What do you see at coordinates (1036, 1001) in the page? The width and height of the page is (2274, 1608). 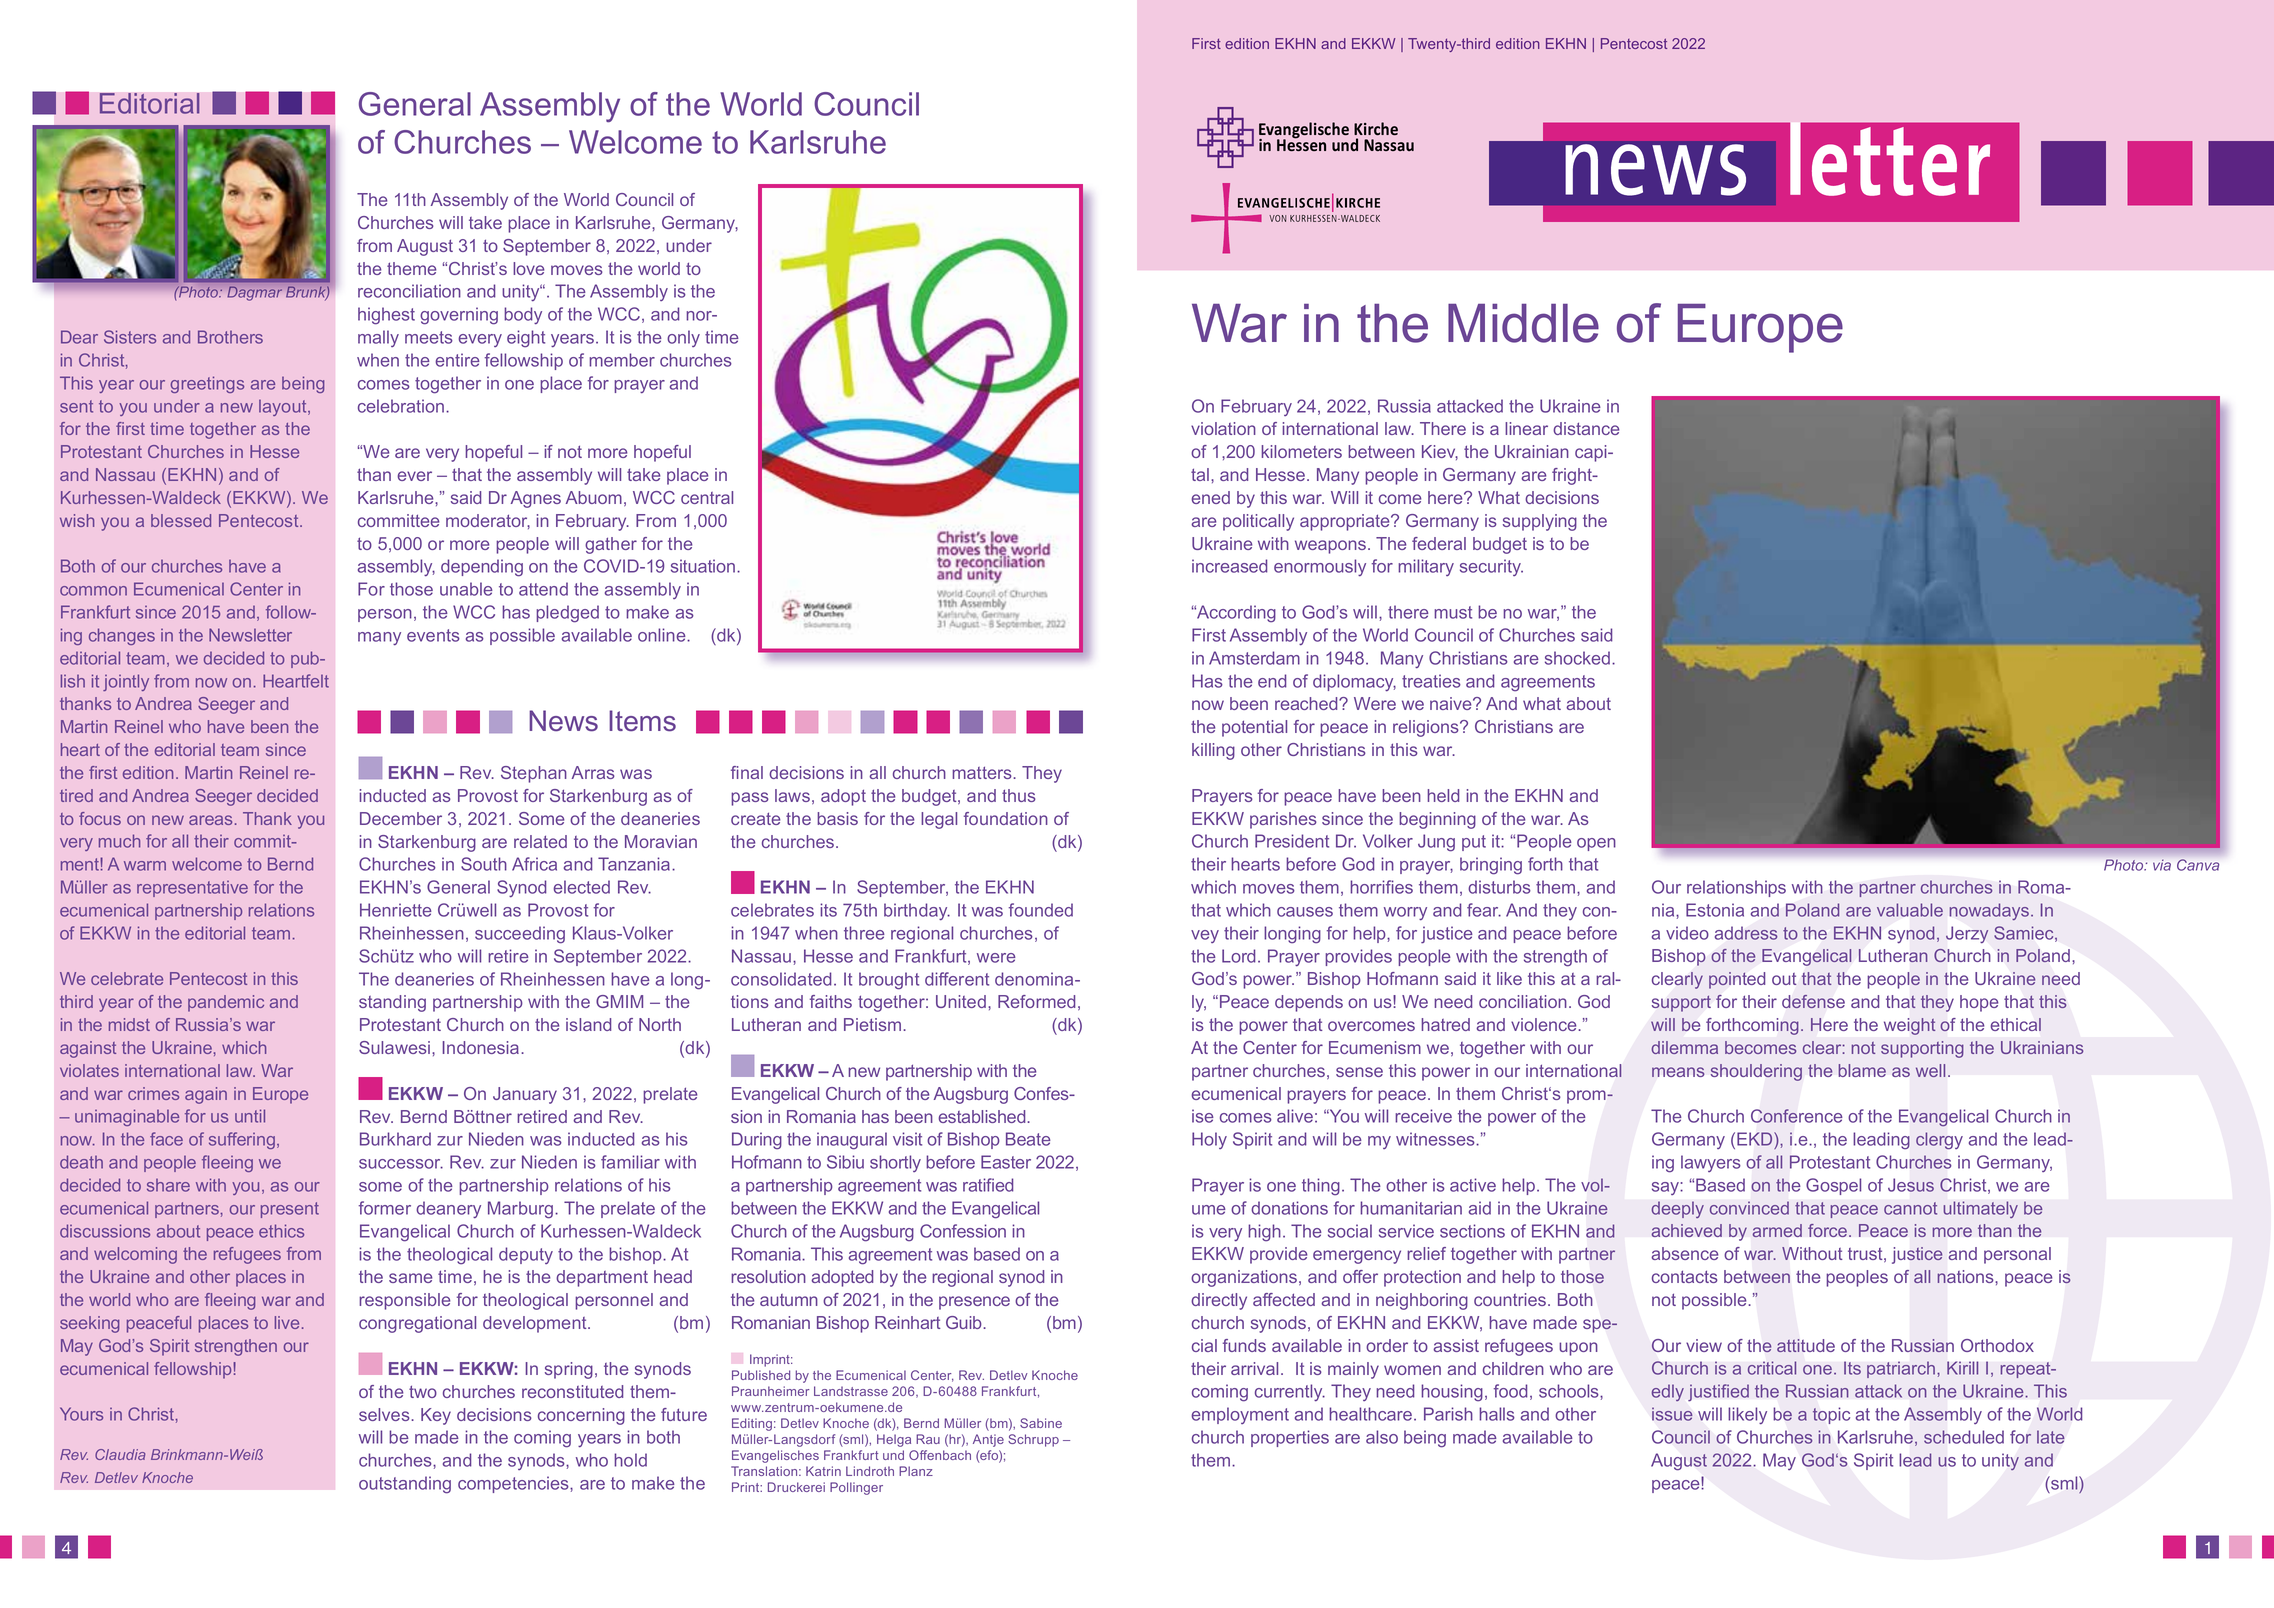 I see `Reformed` at bounding box center [1036, 1001].
